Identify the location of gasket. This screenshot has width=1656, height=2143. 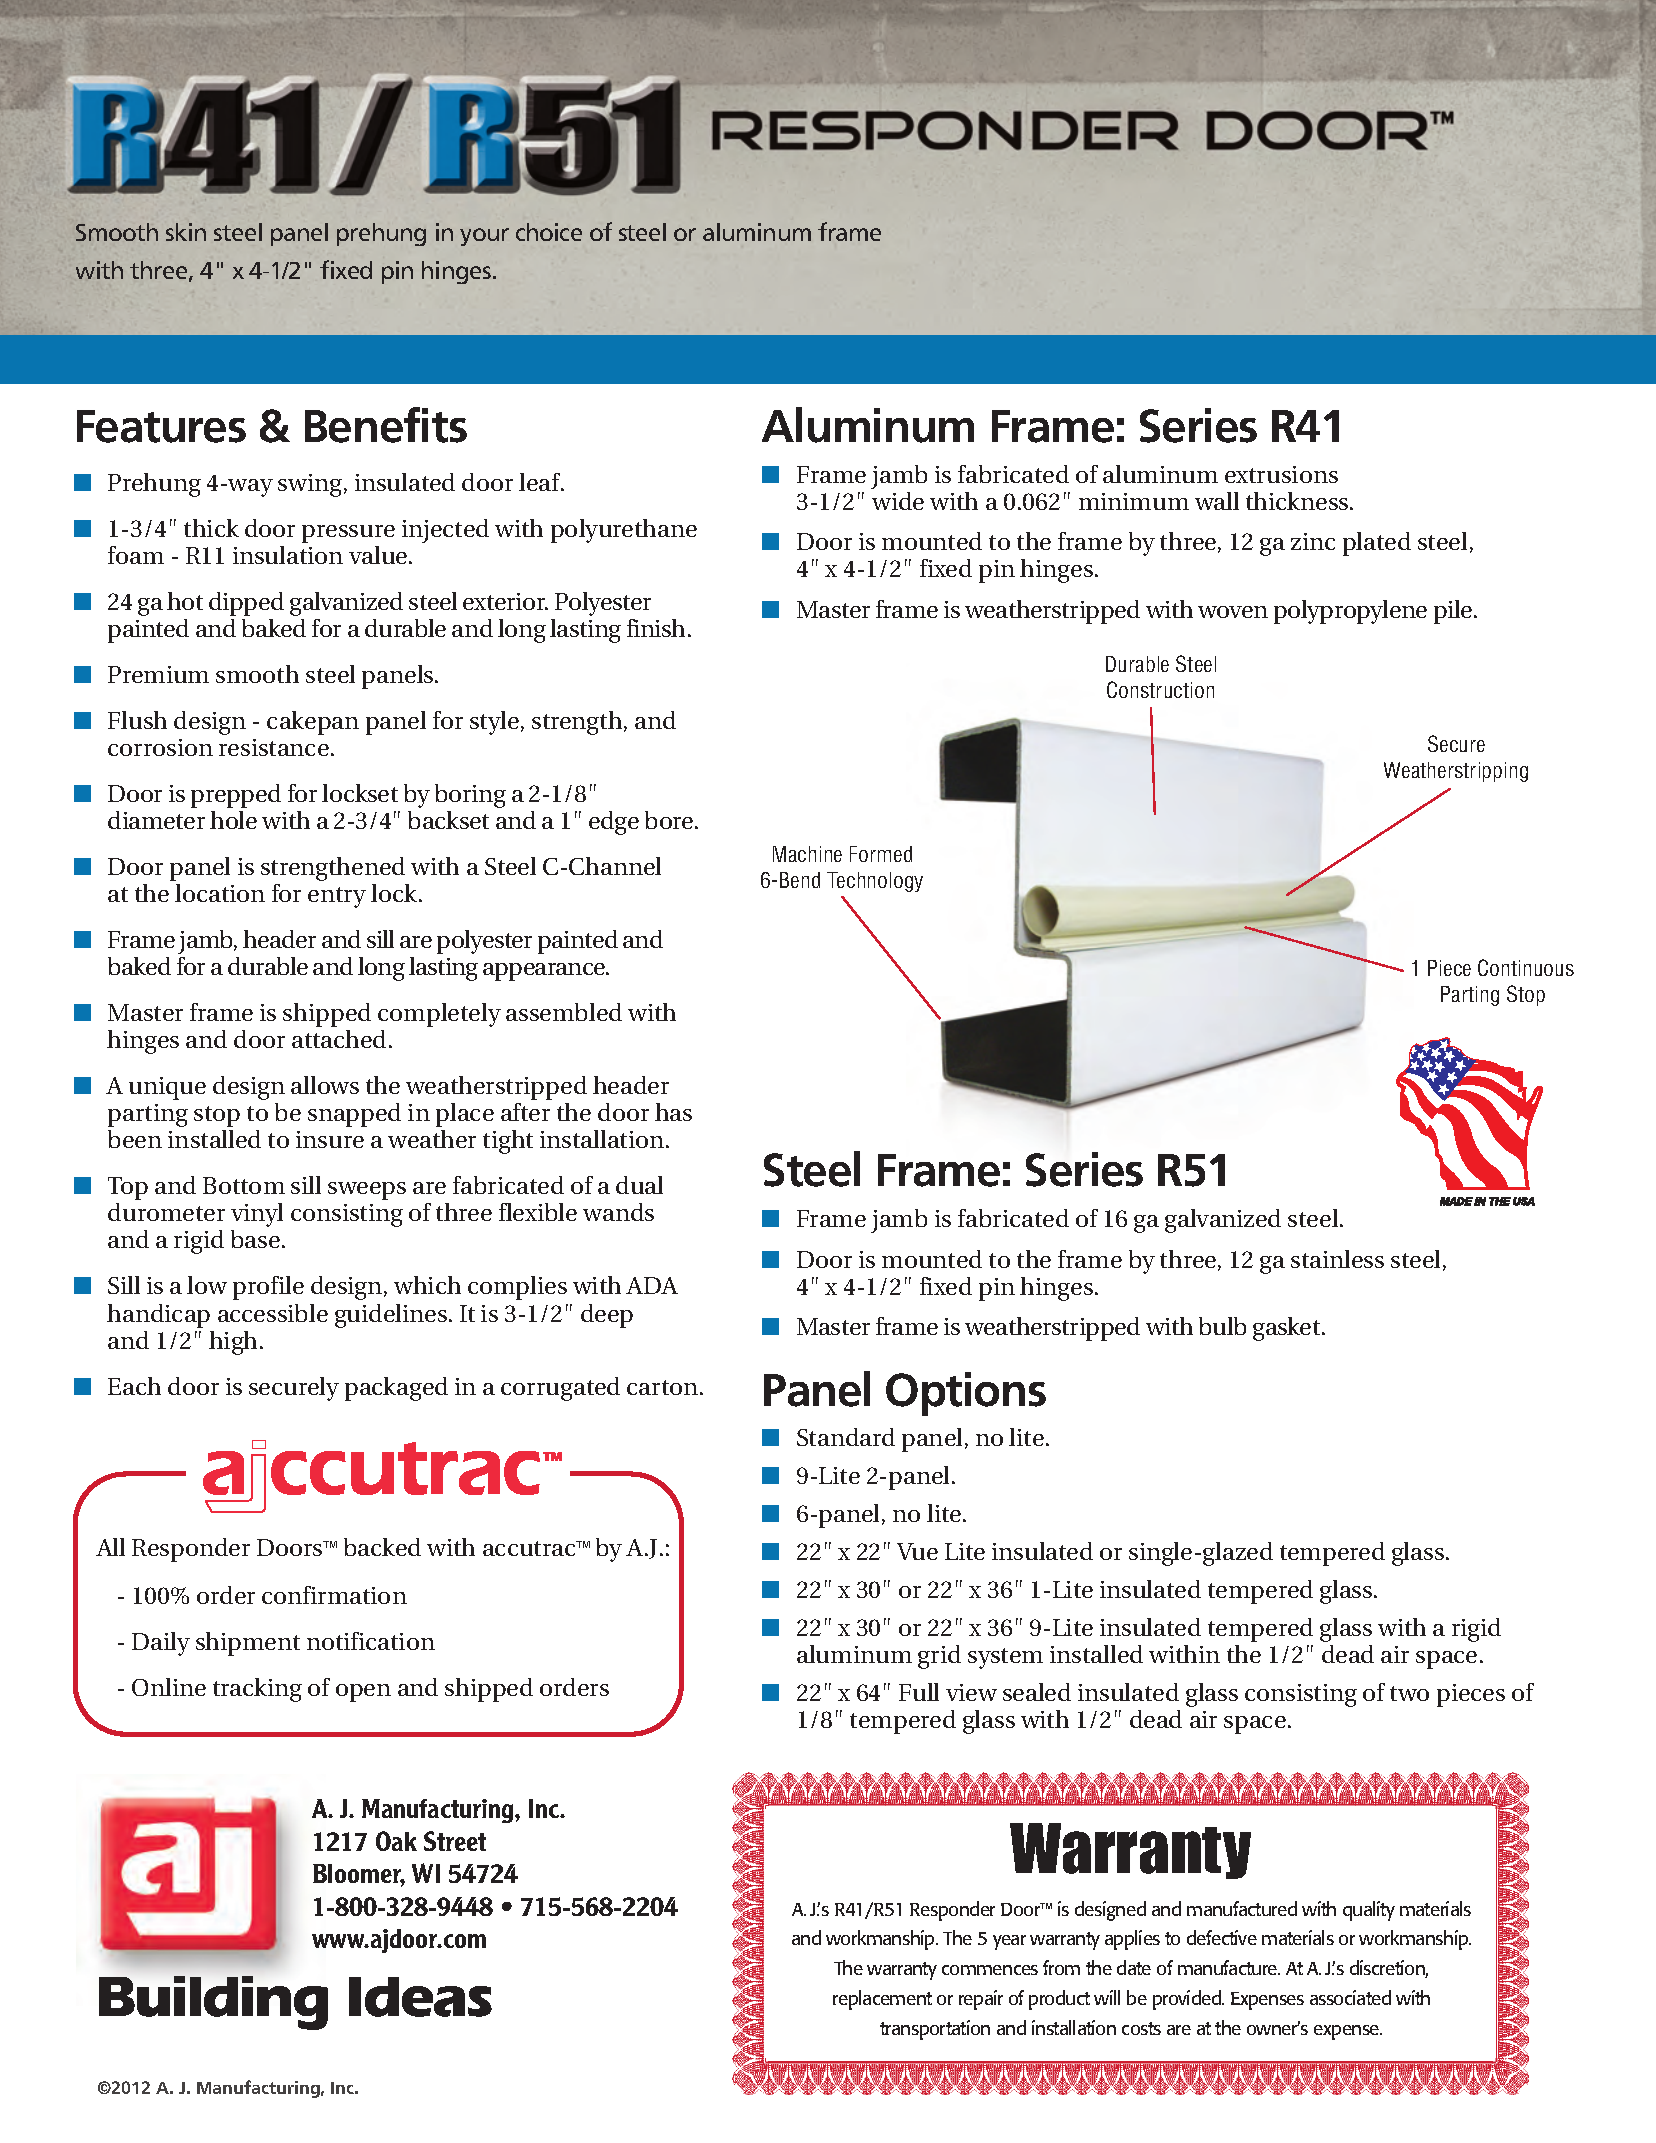
(1288, 1329).
